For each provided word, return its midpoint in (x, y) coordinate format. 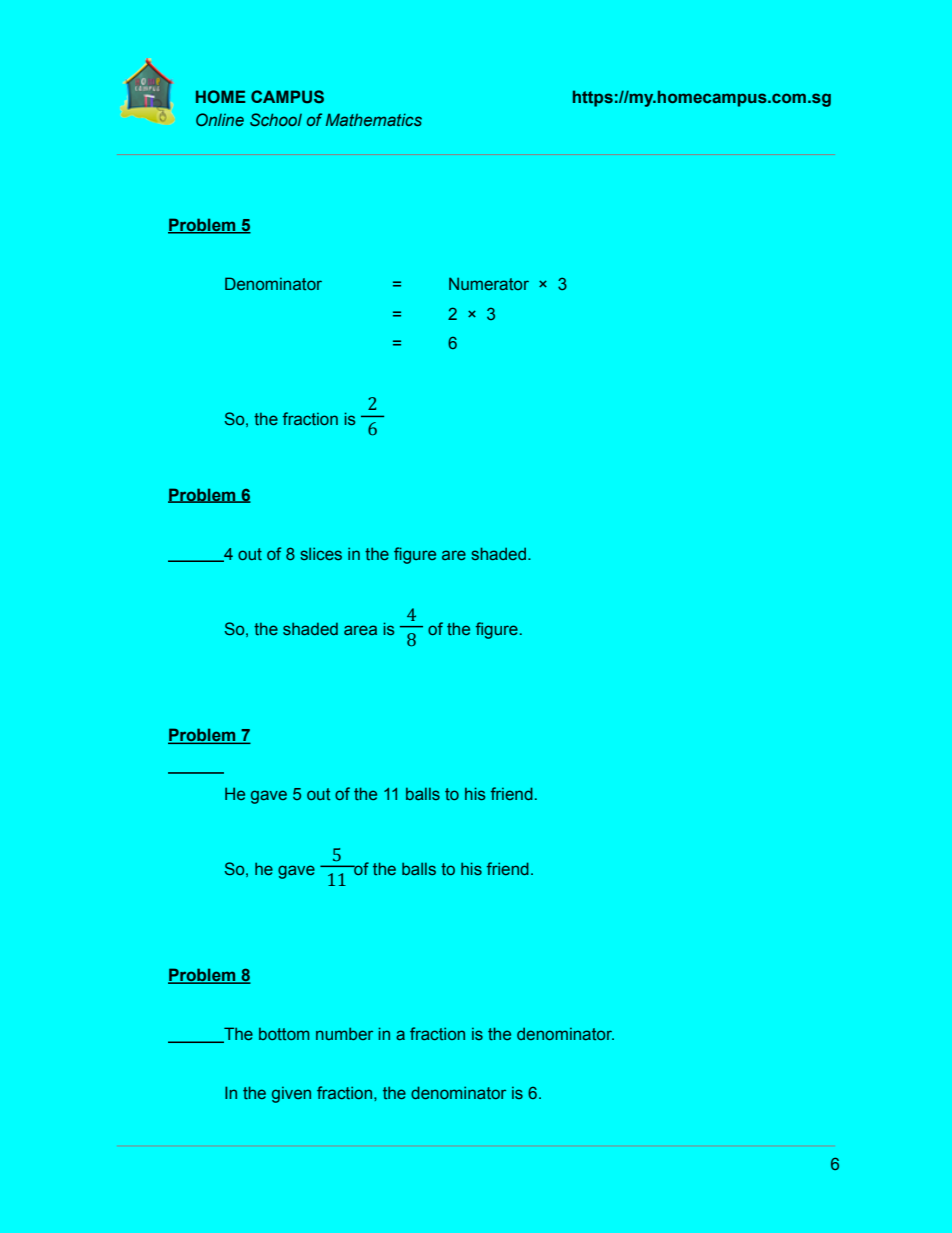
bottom (284, 1034)
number (344, 1033)
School (276, 119)
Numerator (489, 283)
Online (220, 119)
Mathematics (374, 119)
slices (321, 553)
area (360, 630)
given (291, 1095)
